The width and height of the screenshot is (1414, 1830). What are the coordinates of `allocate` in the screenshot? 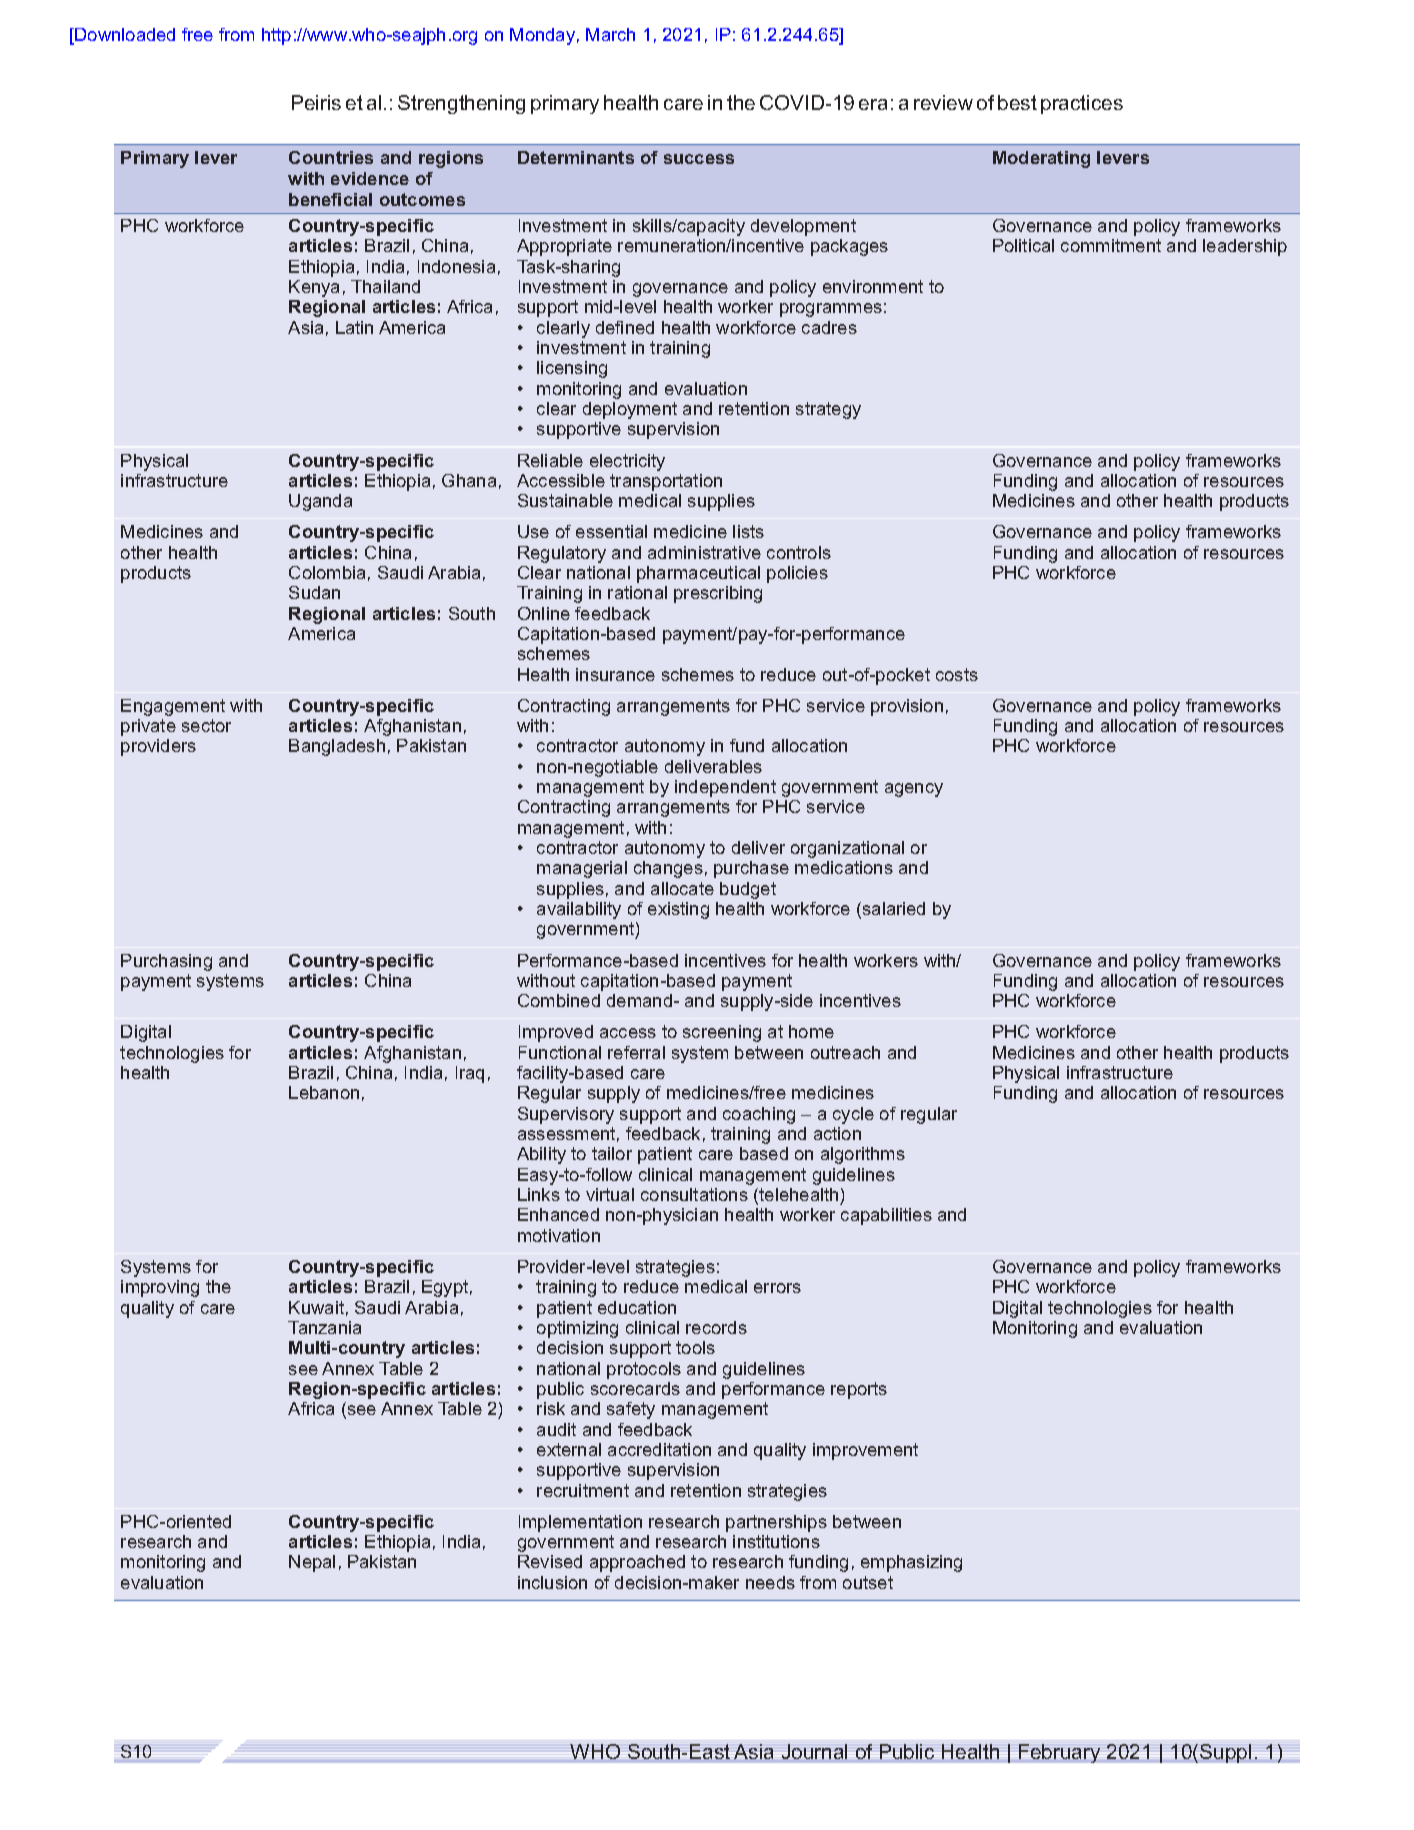 It's located at (682, 888).
